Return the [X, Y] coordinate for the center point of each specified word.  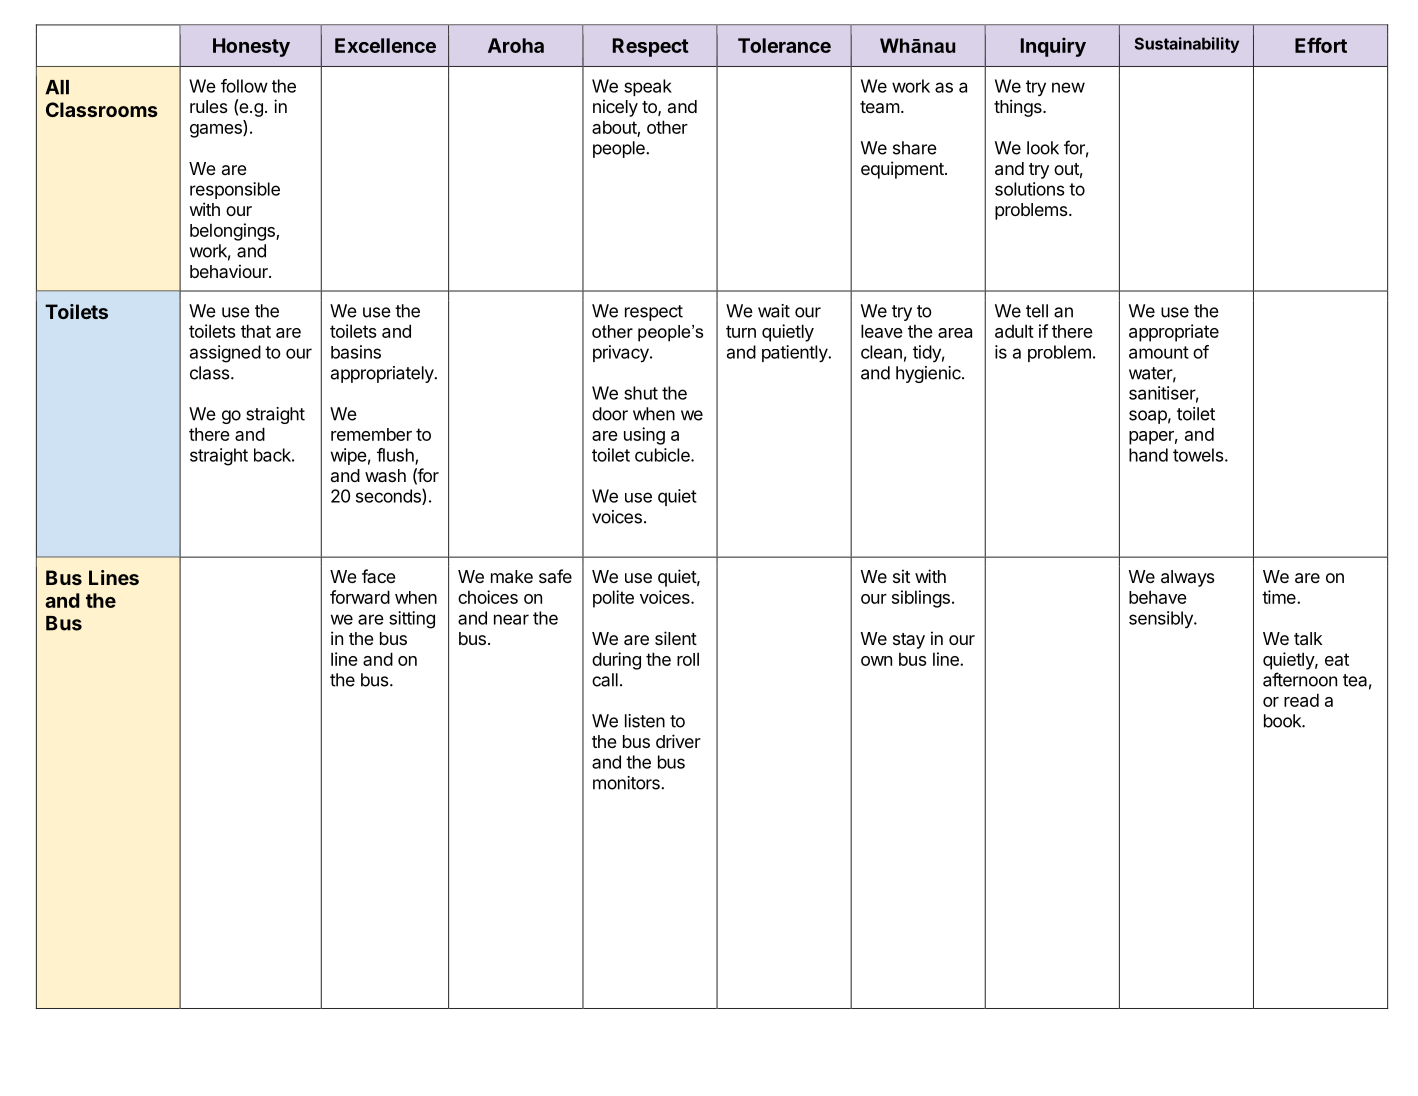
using [644, 436]
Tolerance [784, 45]
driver [678, 741]
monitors [627, 783]
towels [1198, 455]
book [1283, 721]
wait [774, 311]
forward [360, 597]
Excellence [385, 45]
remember [371, 434]
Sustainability [1187, 45]
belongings [233, 232]
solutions [1030, 189]
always [1188, 578]
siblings [921, 599]
